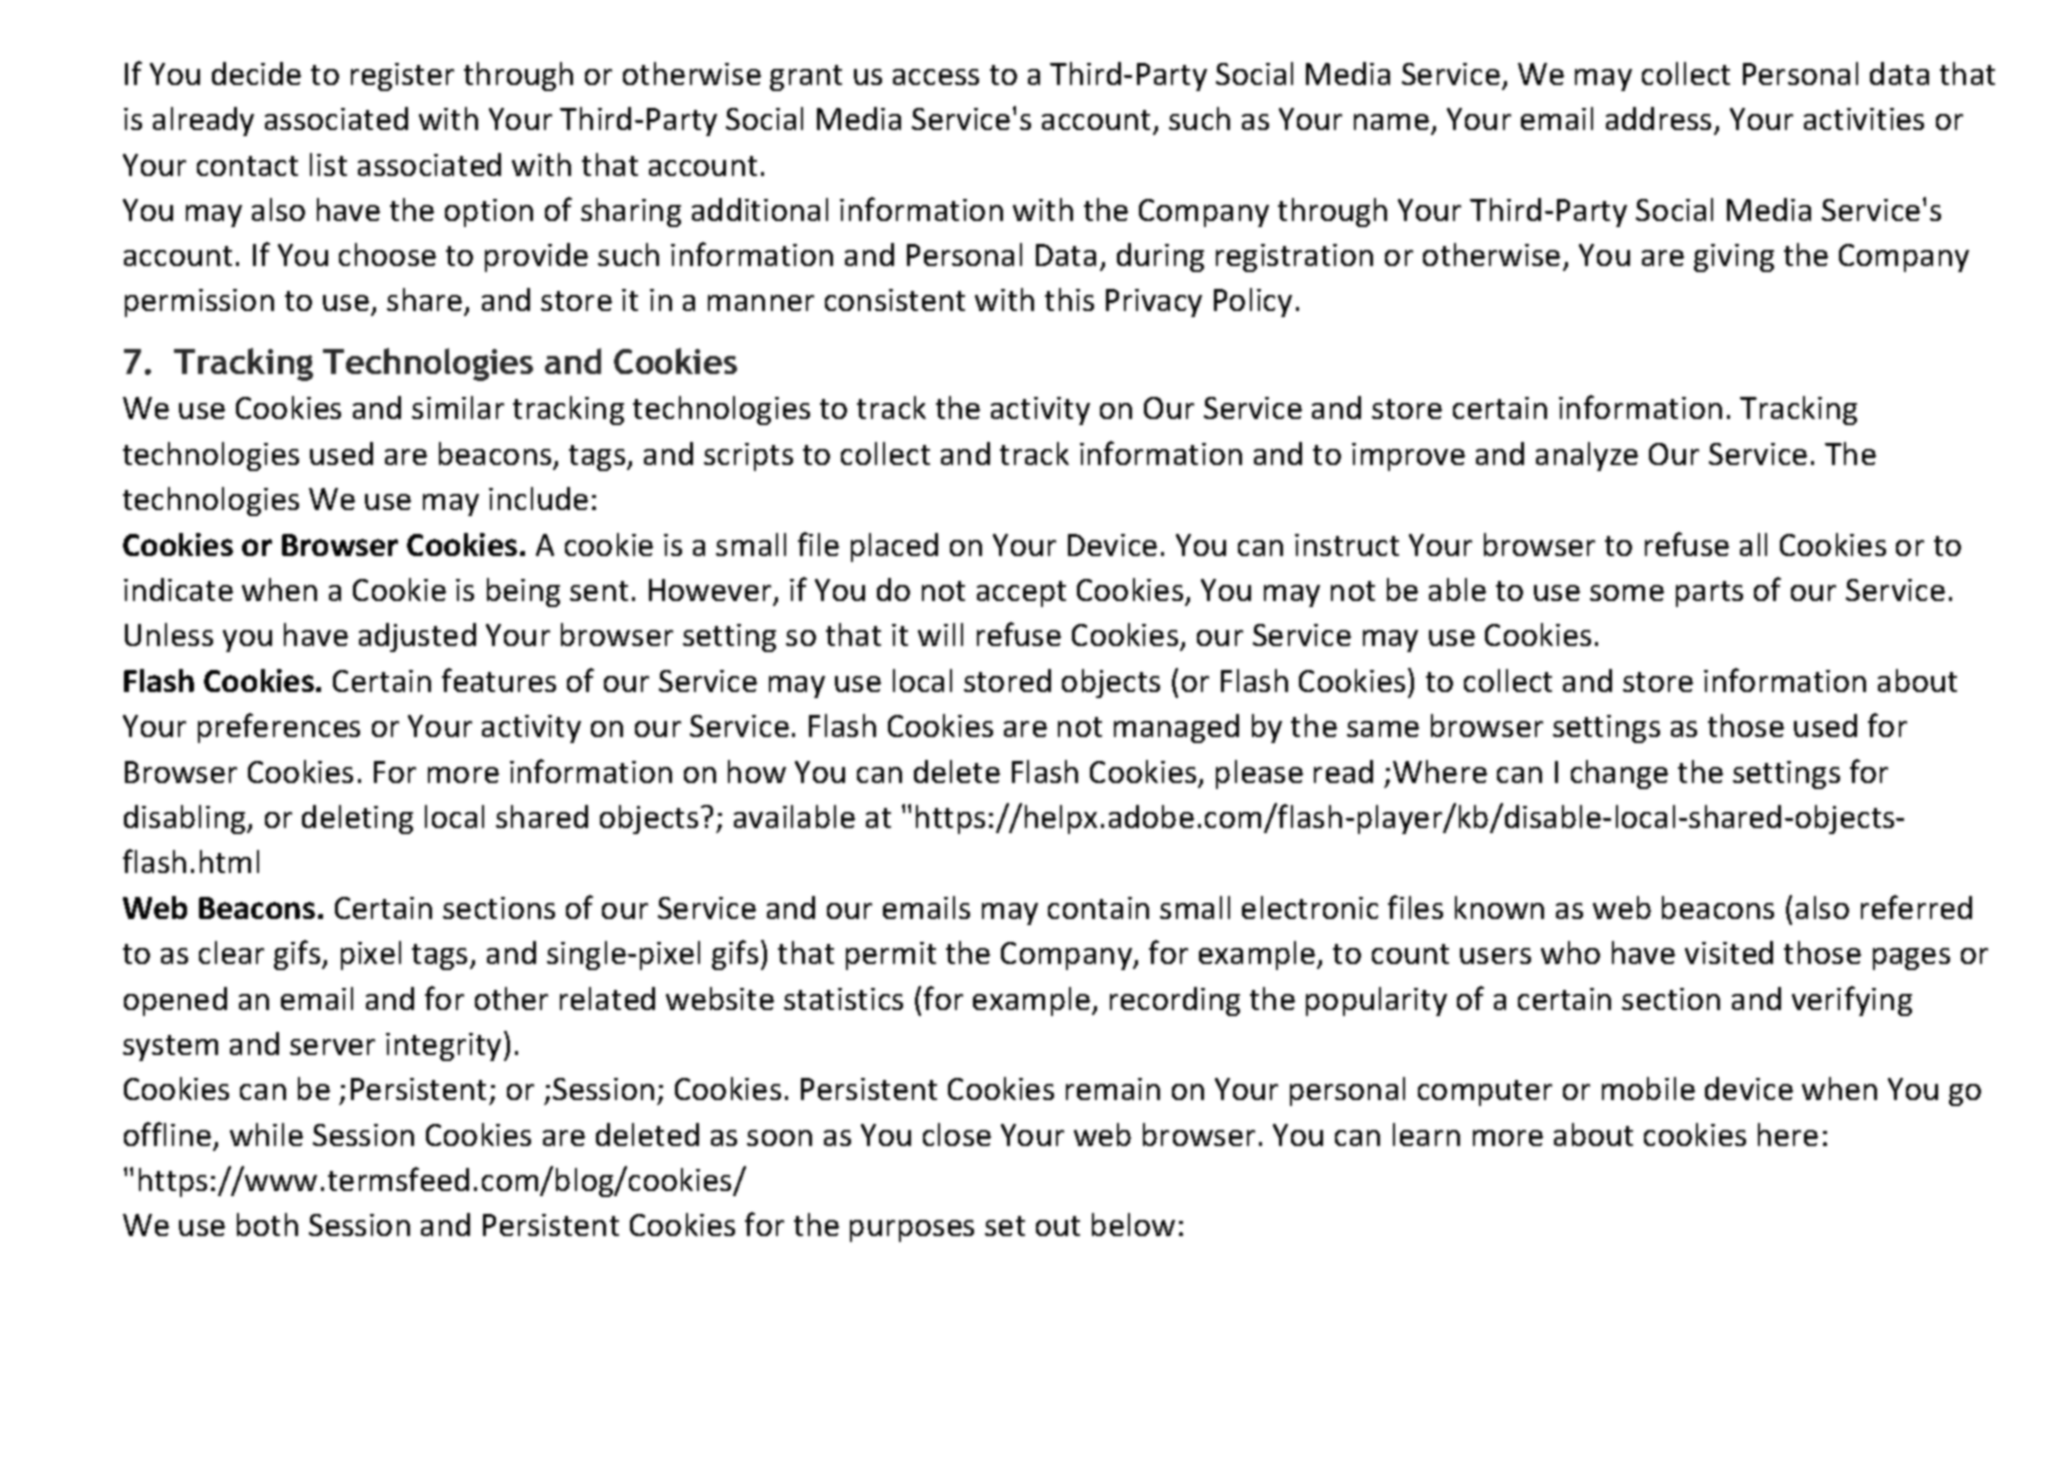 The width and height of the screenshot is (2072, 1465). What do you see at coordinates (1133, 1224) in the screenshot?
I see `below` at bounding box center [1133, 1224].
